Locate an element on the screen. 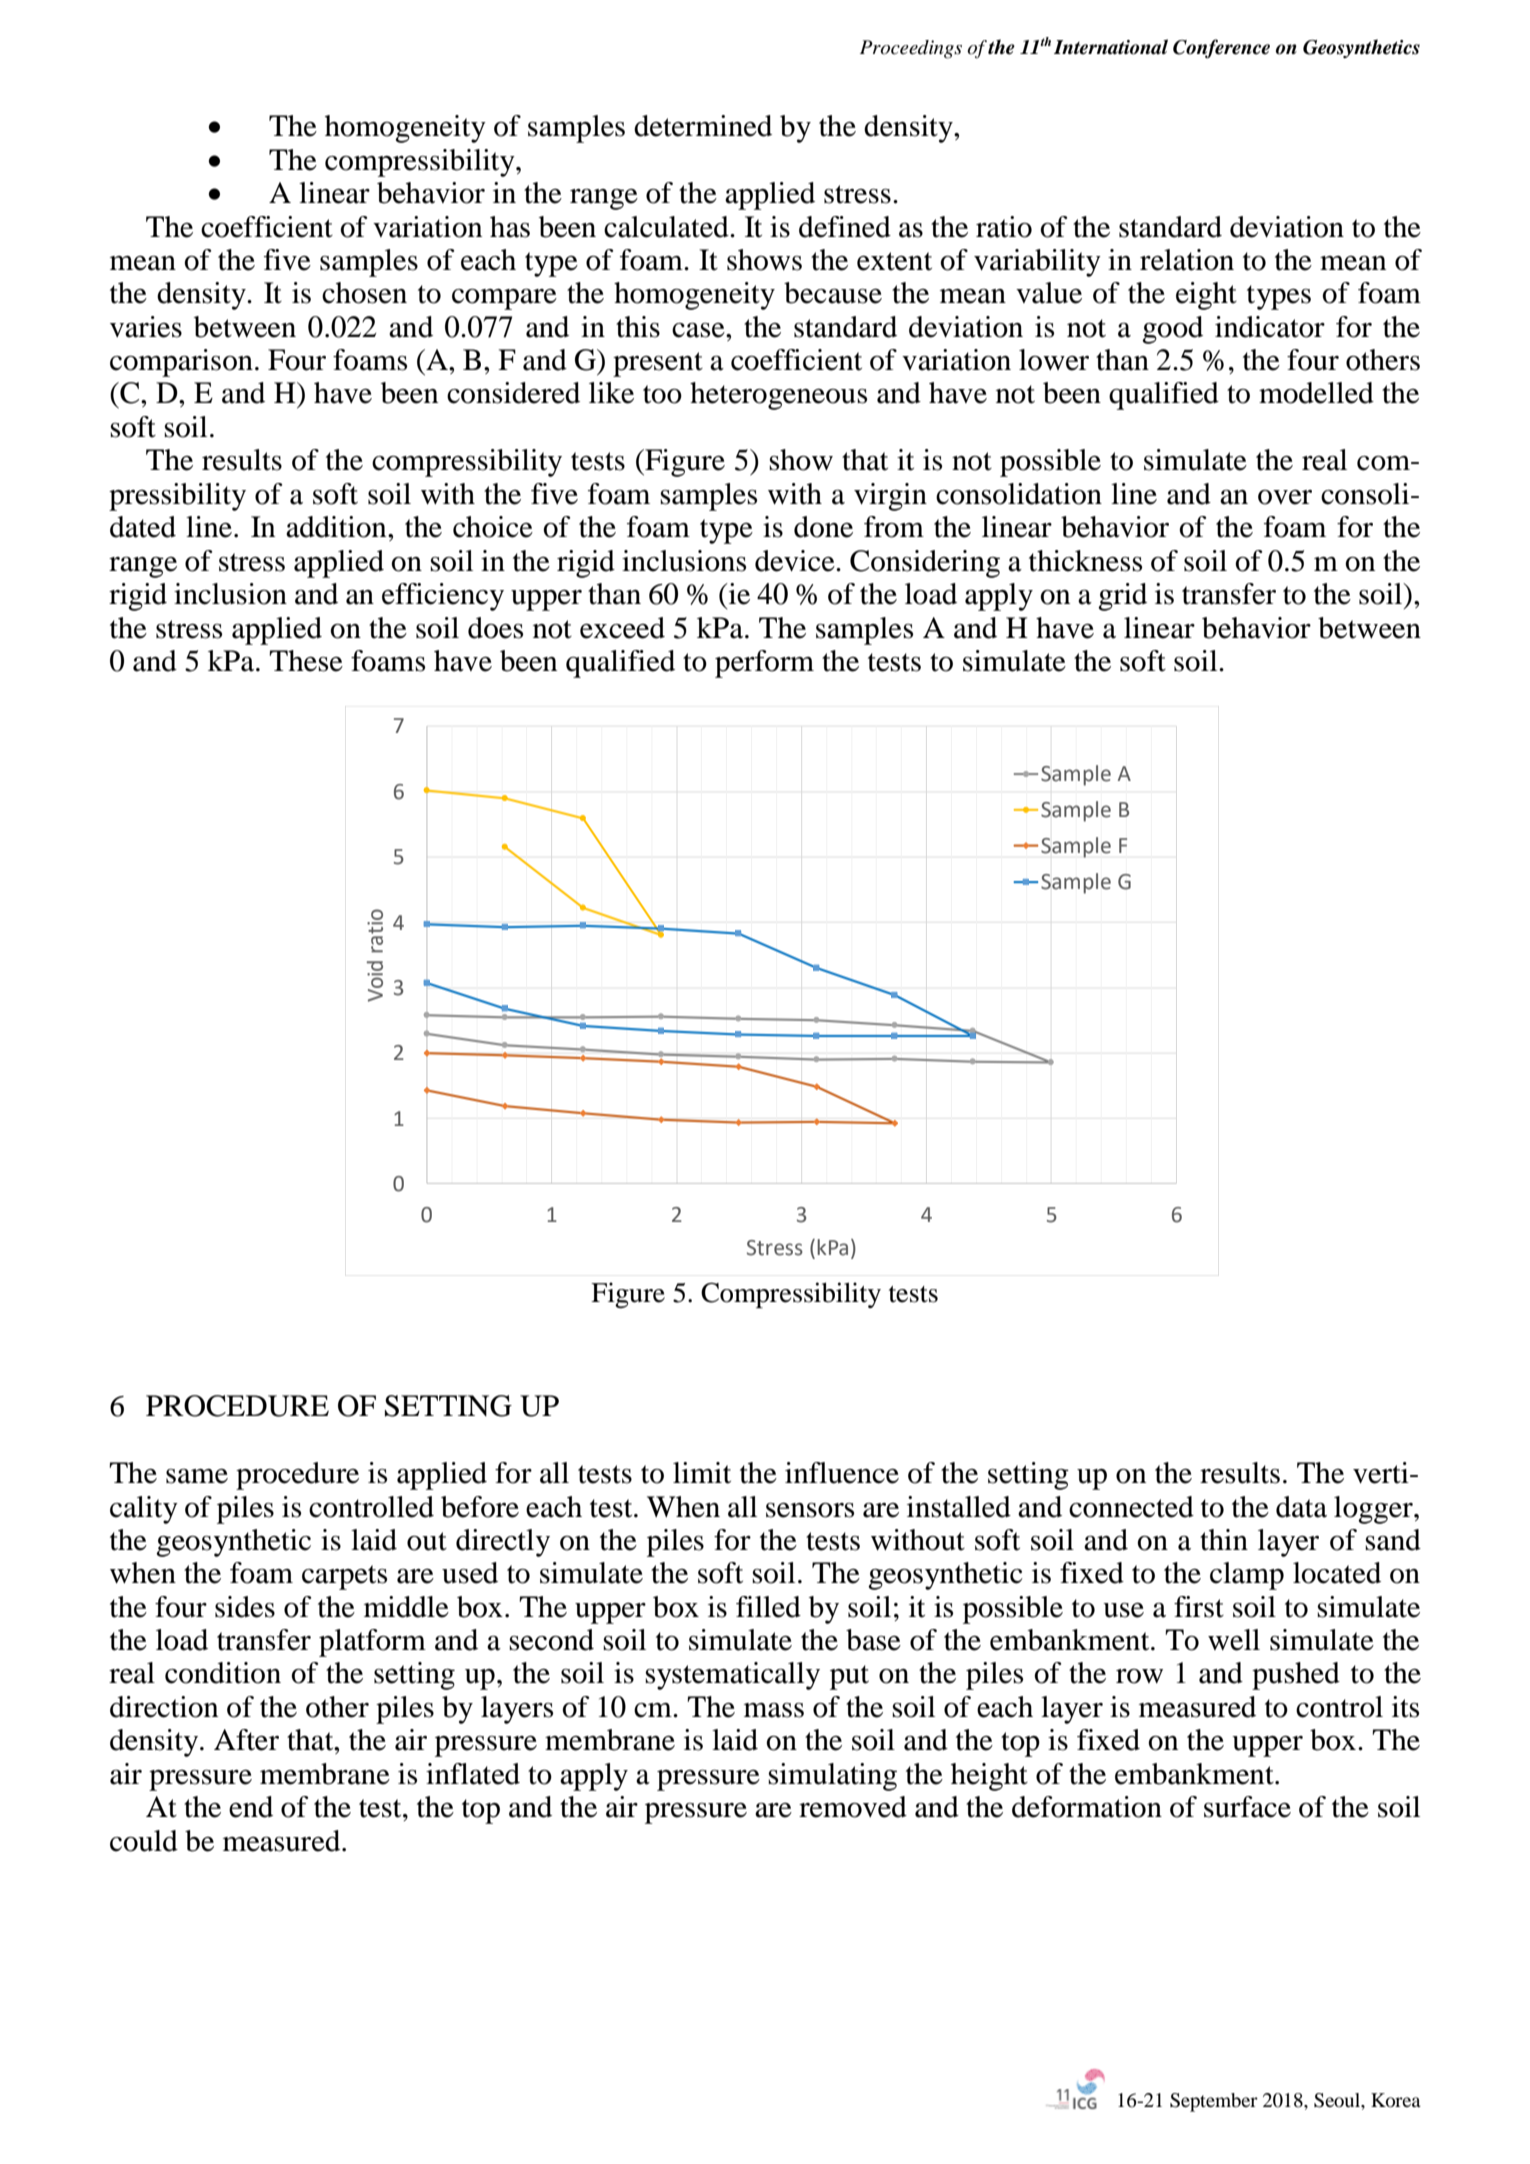 The image size is (1530, 2164). addition is located at coordinates (337, 527).
